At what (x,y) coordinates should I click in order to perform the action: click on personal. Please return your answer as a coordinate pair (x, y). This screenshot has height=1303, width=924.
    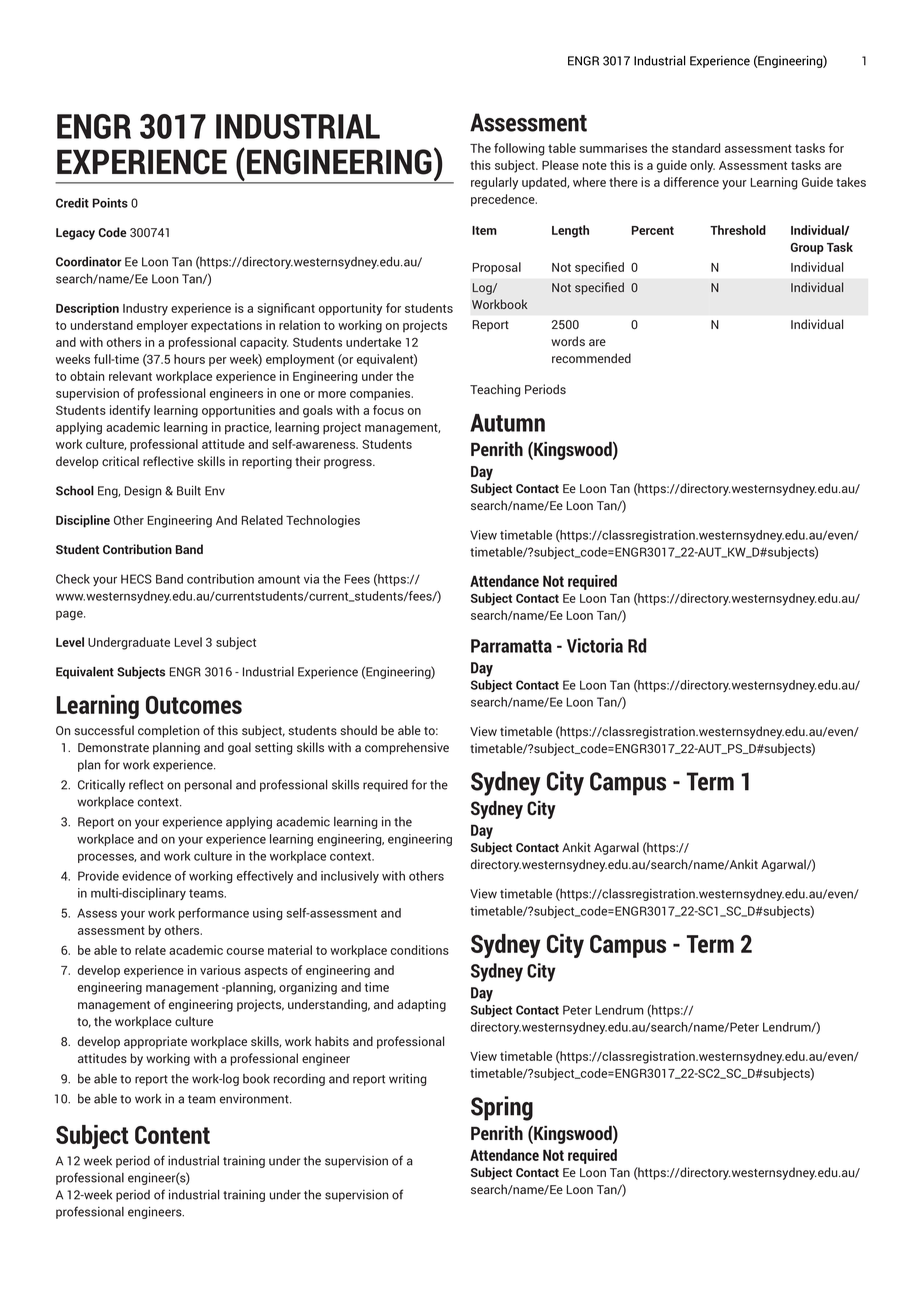
    Looking at the image, I should click on (208, 786).
